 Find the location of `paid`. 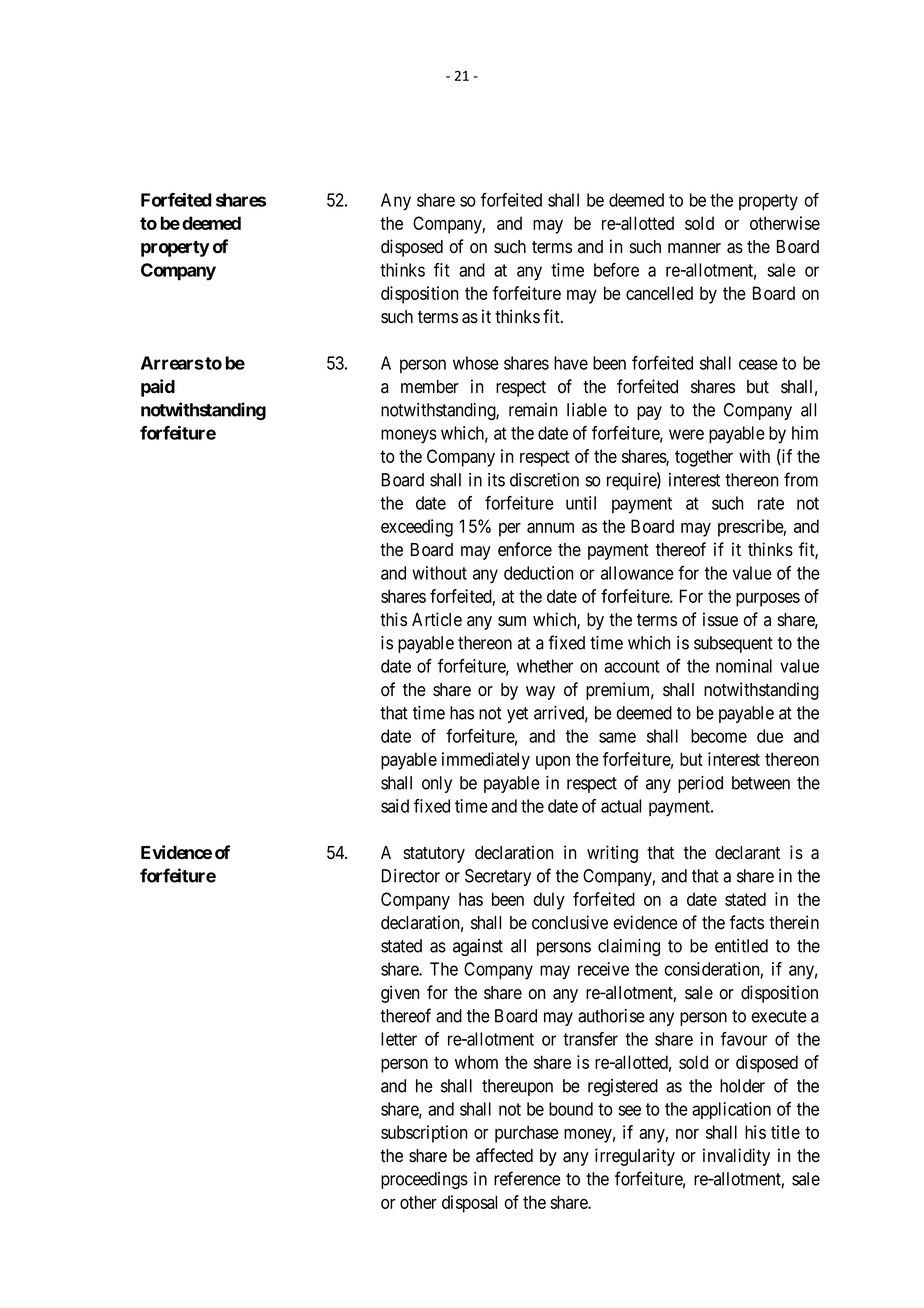

paid is located at coordinates (158, 388).
